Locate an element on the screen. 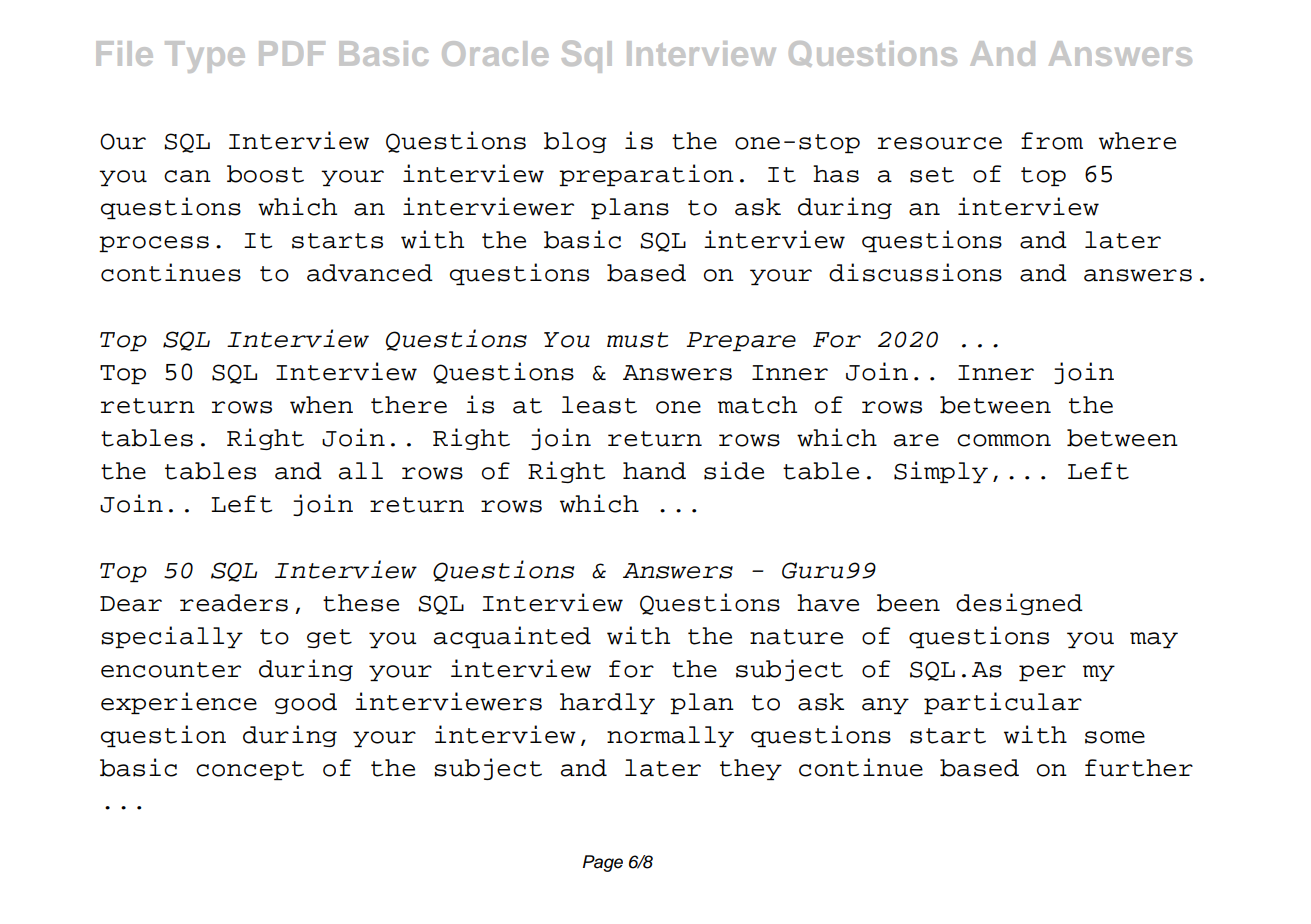 The image size is (1311, 924). hand is located at coordinates (654, 471).
